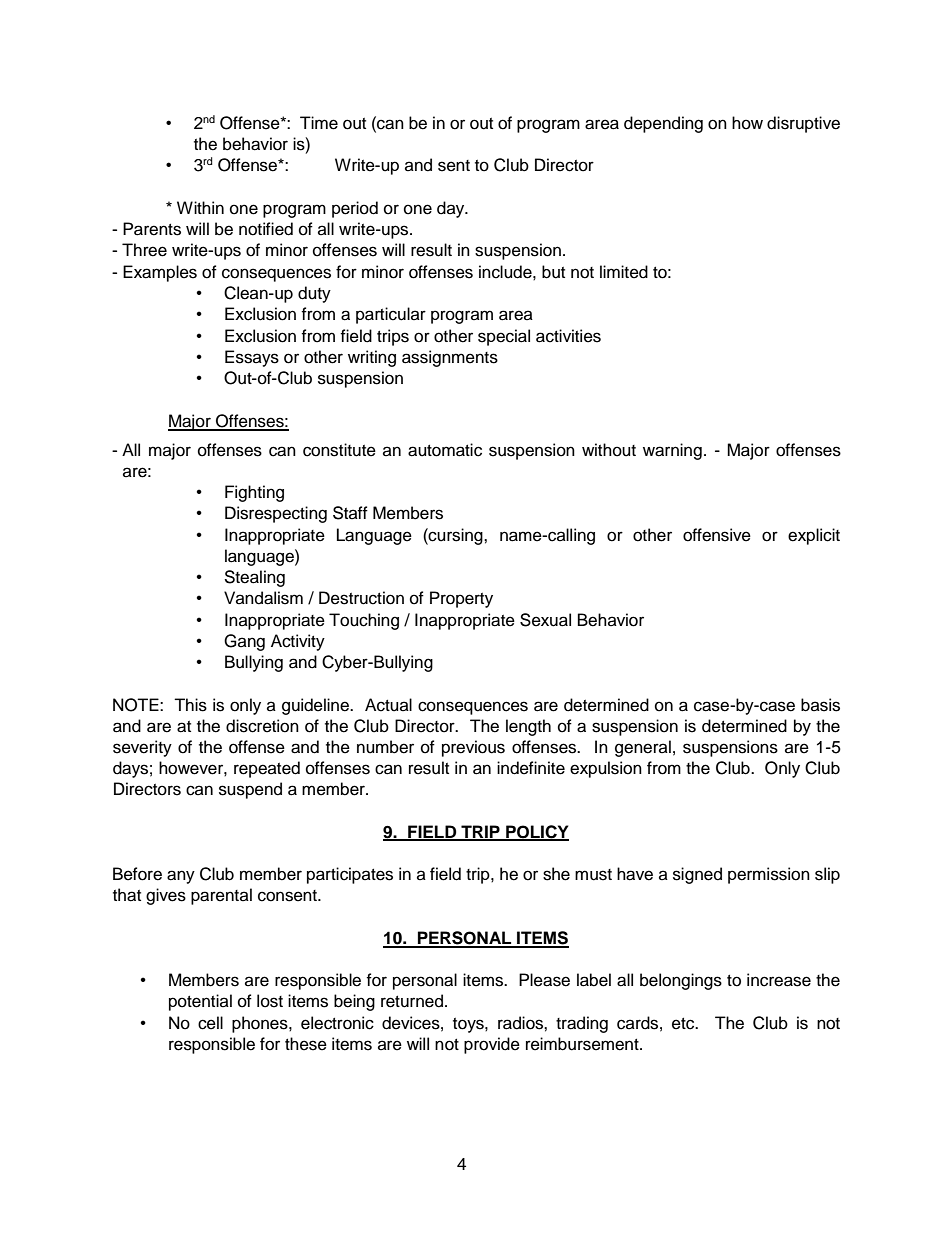 Image resolution: width=952 pixels, height=1233 pixels. What do you see at coordinates (717, 535) in the screenshot?
I see `offensive` at bounding box center [717, 535].
